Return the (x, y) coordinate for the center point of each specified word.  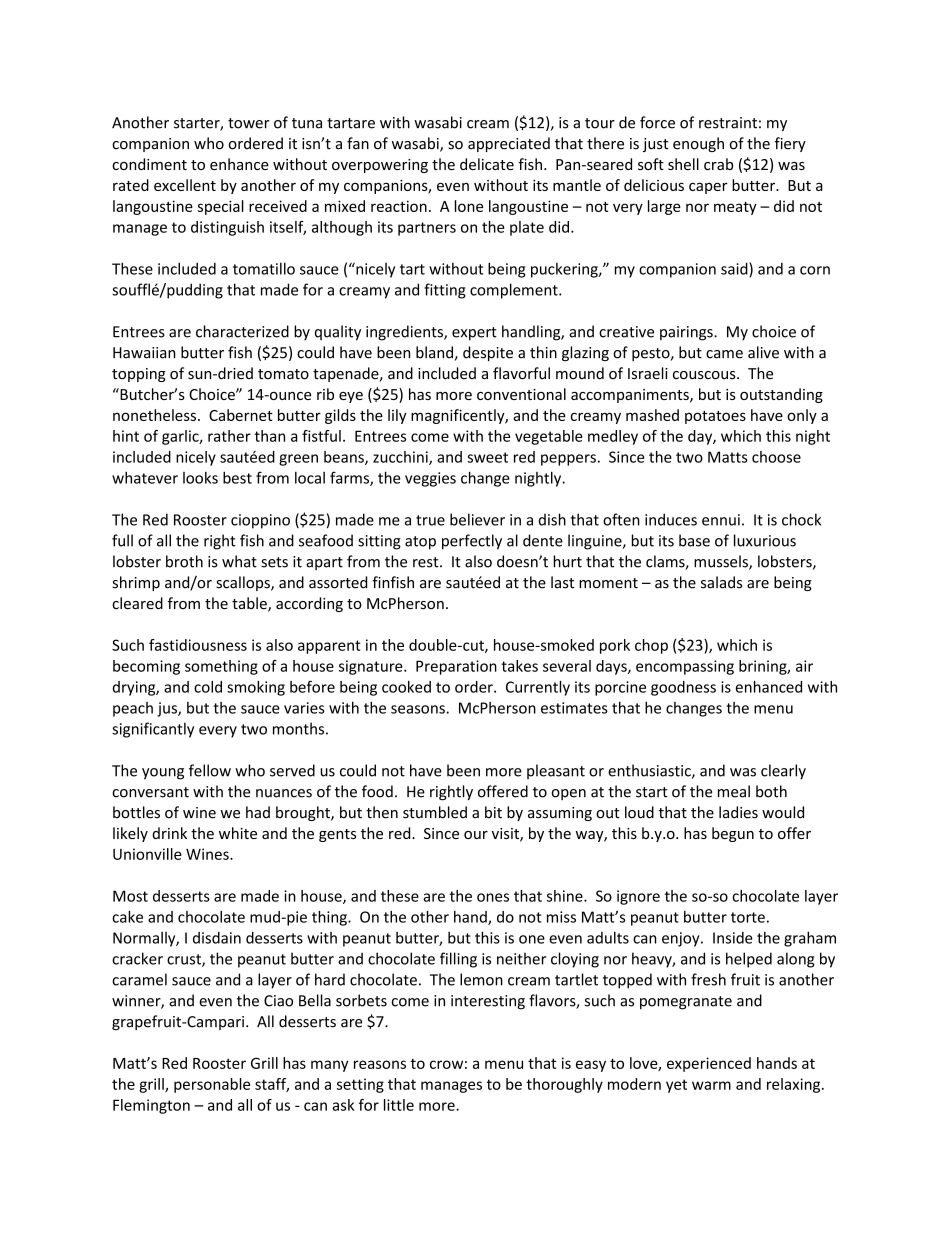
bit (493, 812)
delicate (487, 164)
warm (711, 1085)
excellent (185, 185)
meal (734, 791)
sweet (487, 457)
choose (776, 457)
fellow (210, 770)
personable (212, 1085)
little (399, 1105)
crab (718, 164)
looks (200, 478)
